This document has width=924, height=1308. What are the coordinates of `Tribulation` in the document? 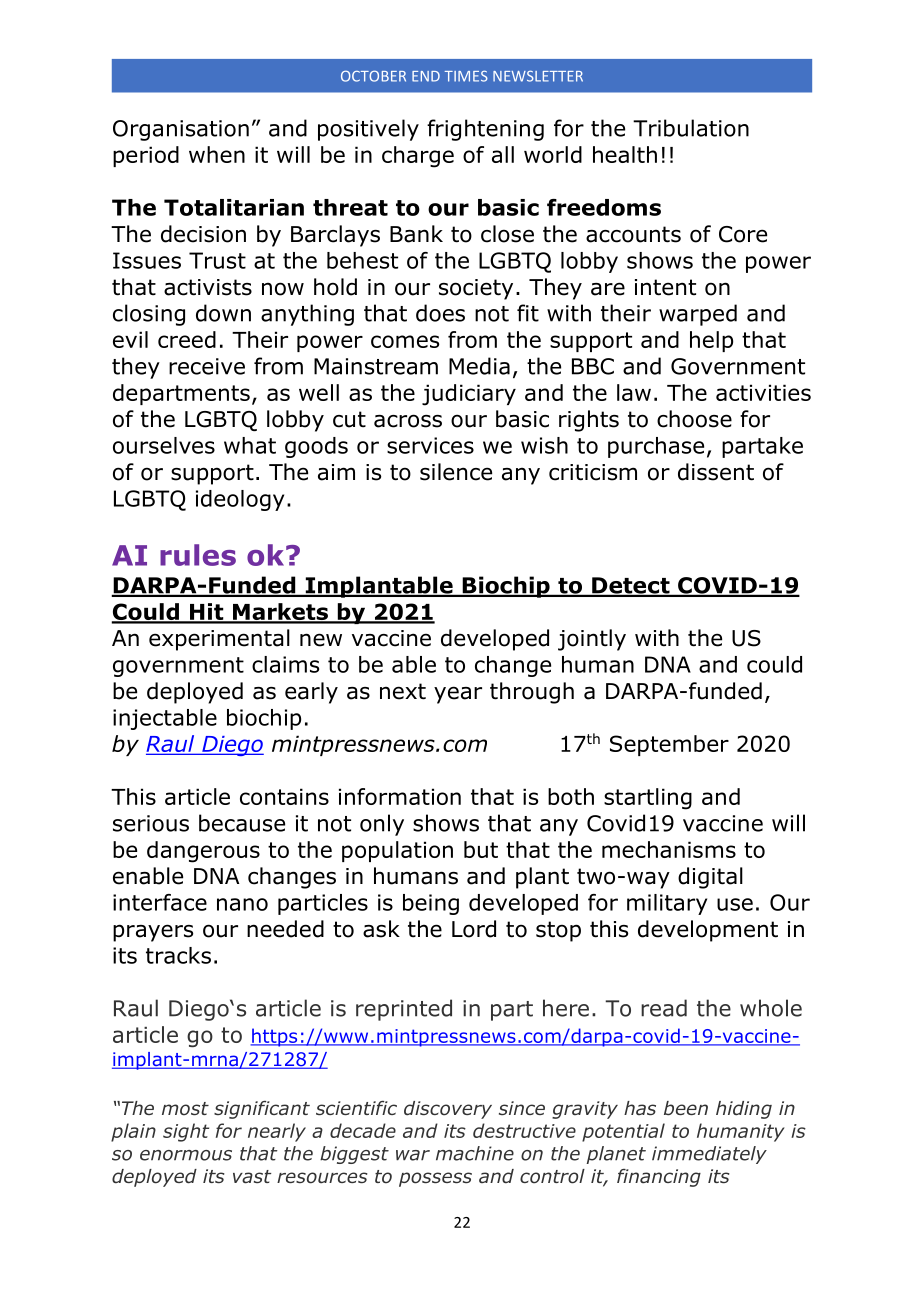 It's located at (691, 128).
